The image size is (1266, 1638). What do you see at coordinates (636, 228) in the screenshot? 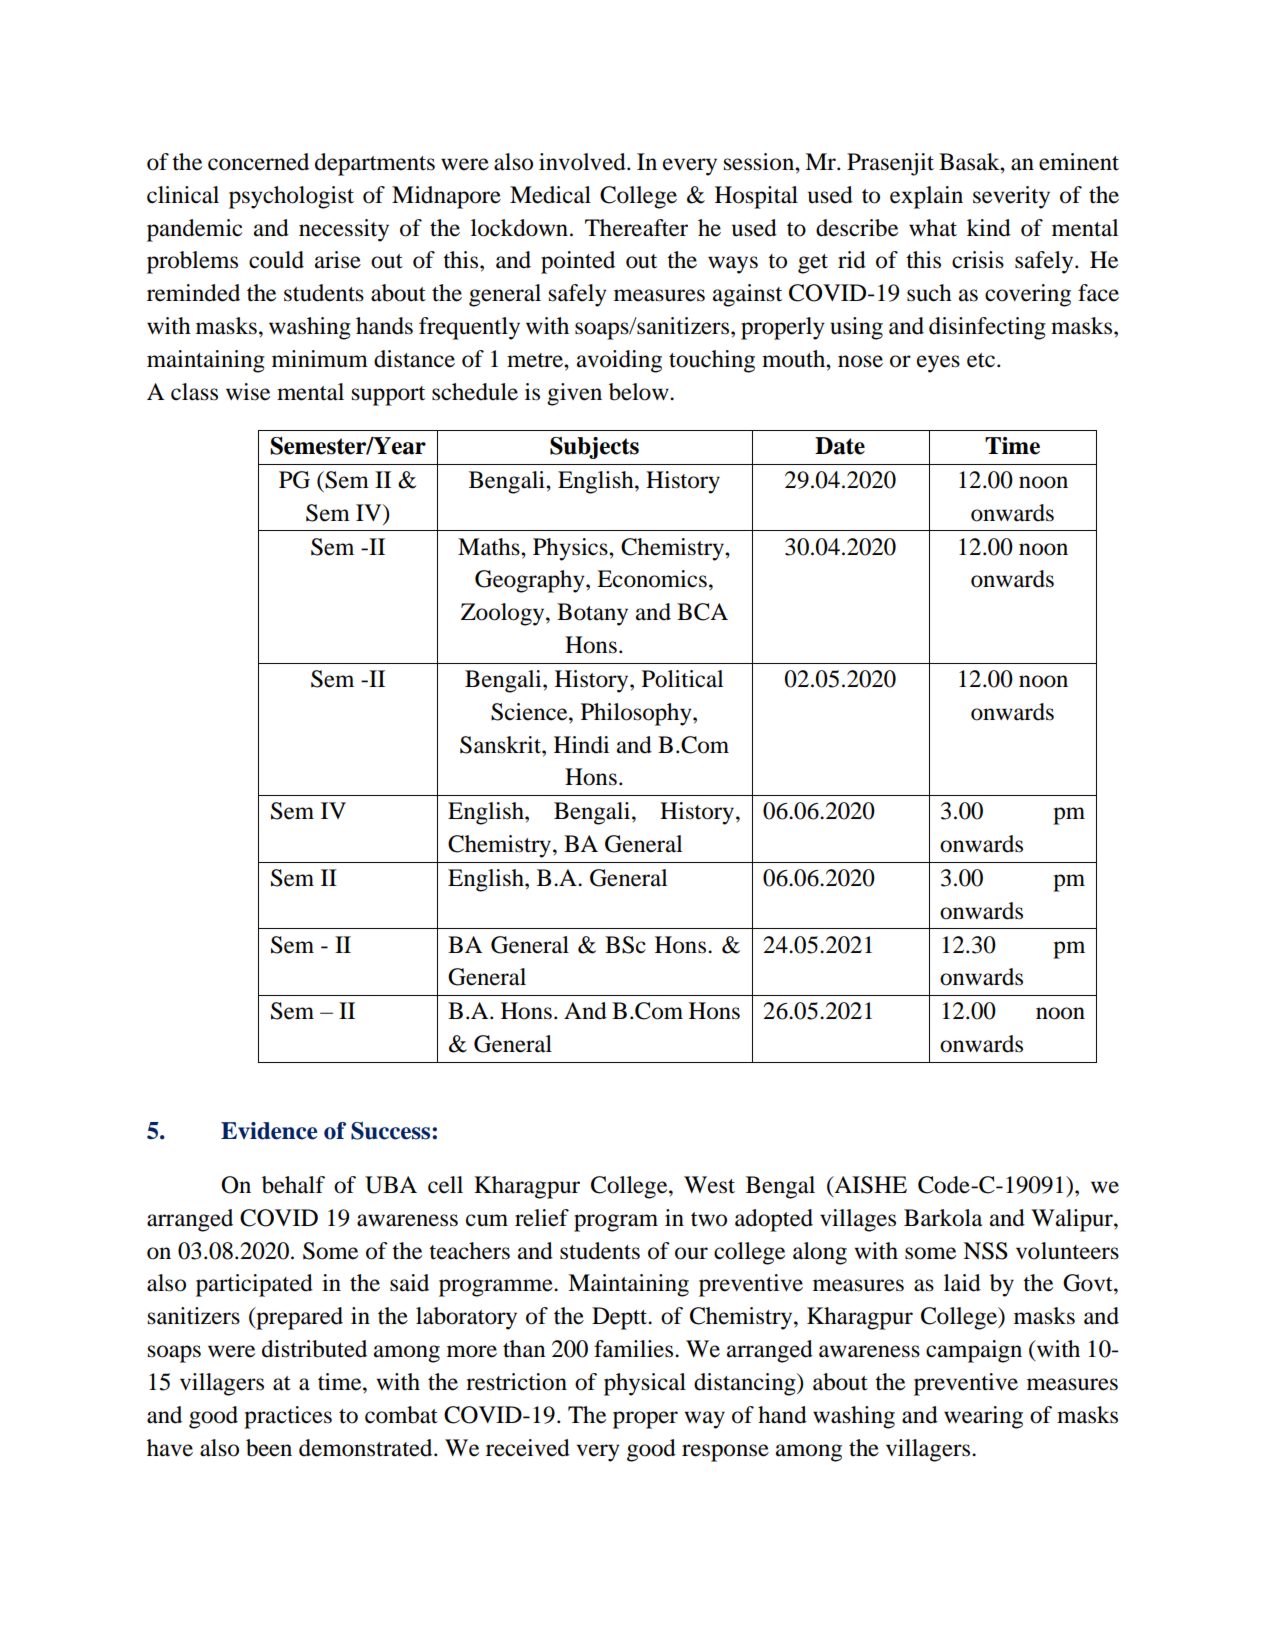
I see `Thereafter` at bounding box center [636, 228].
